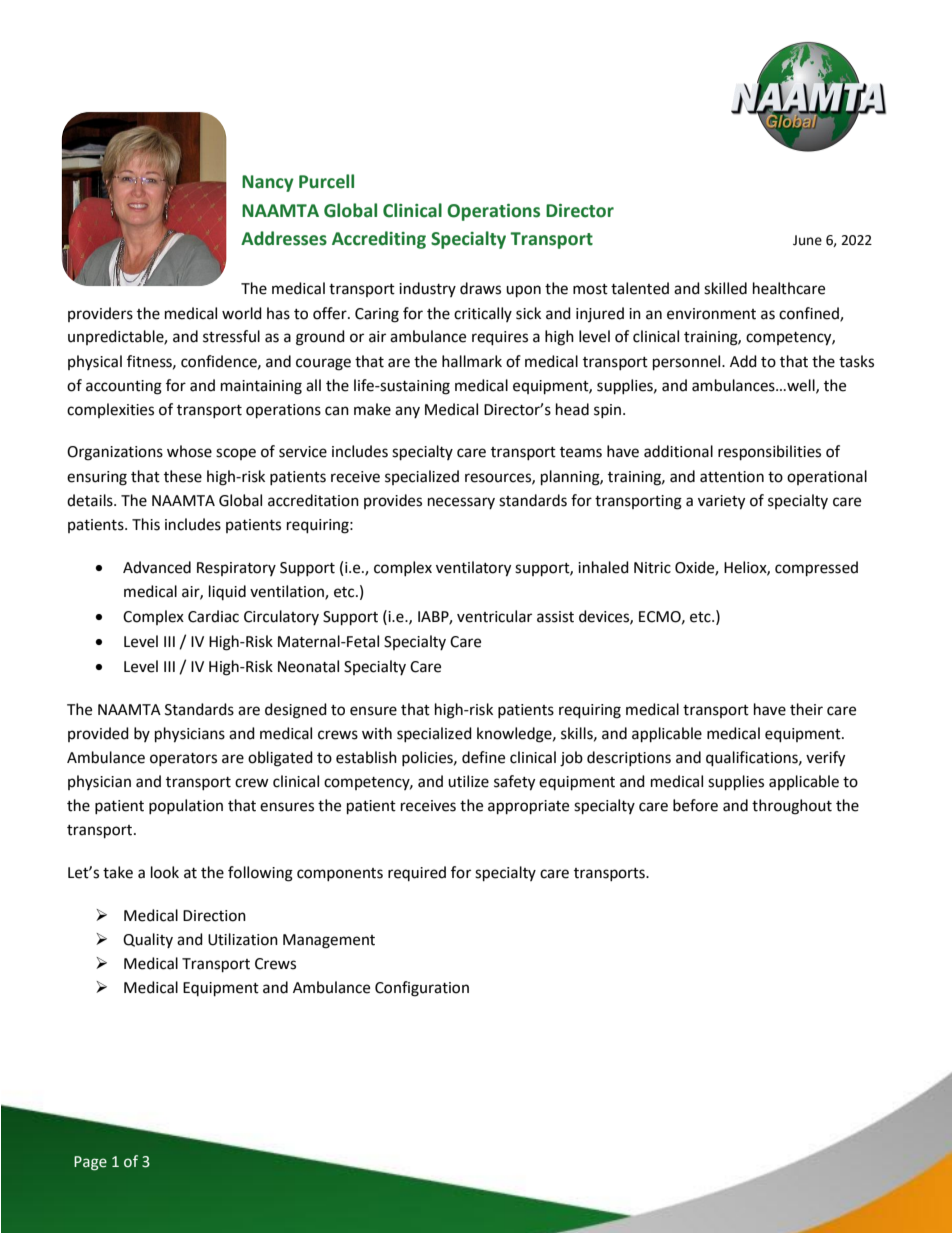  Describe the element at coordinates (695, 805) in the image. I see `before` at that location.
